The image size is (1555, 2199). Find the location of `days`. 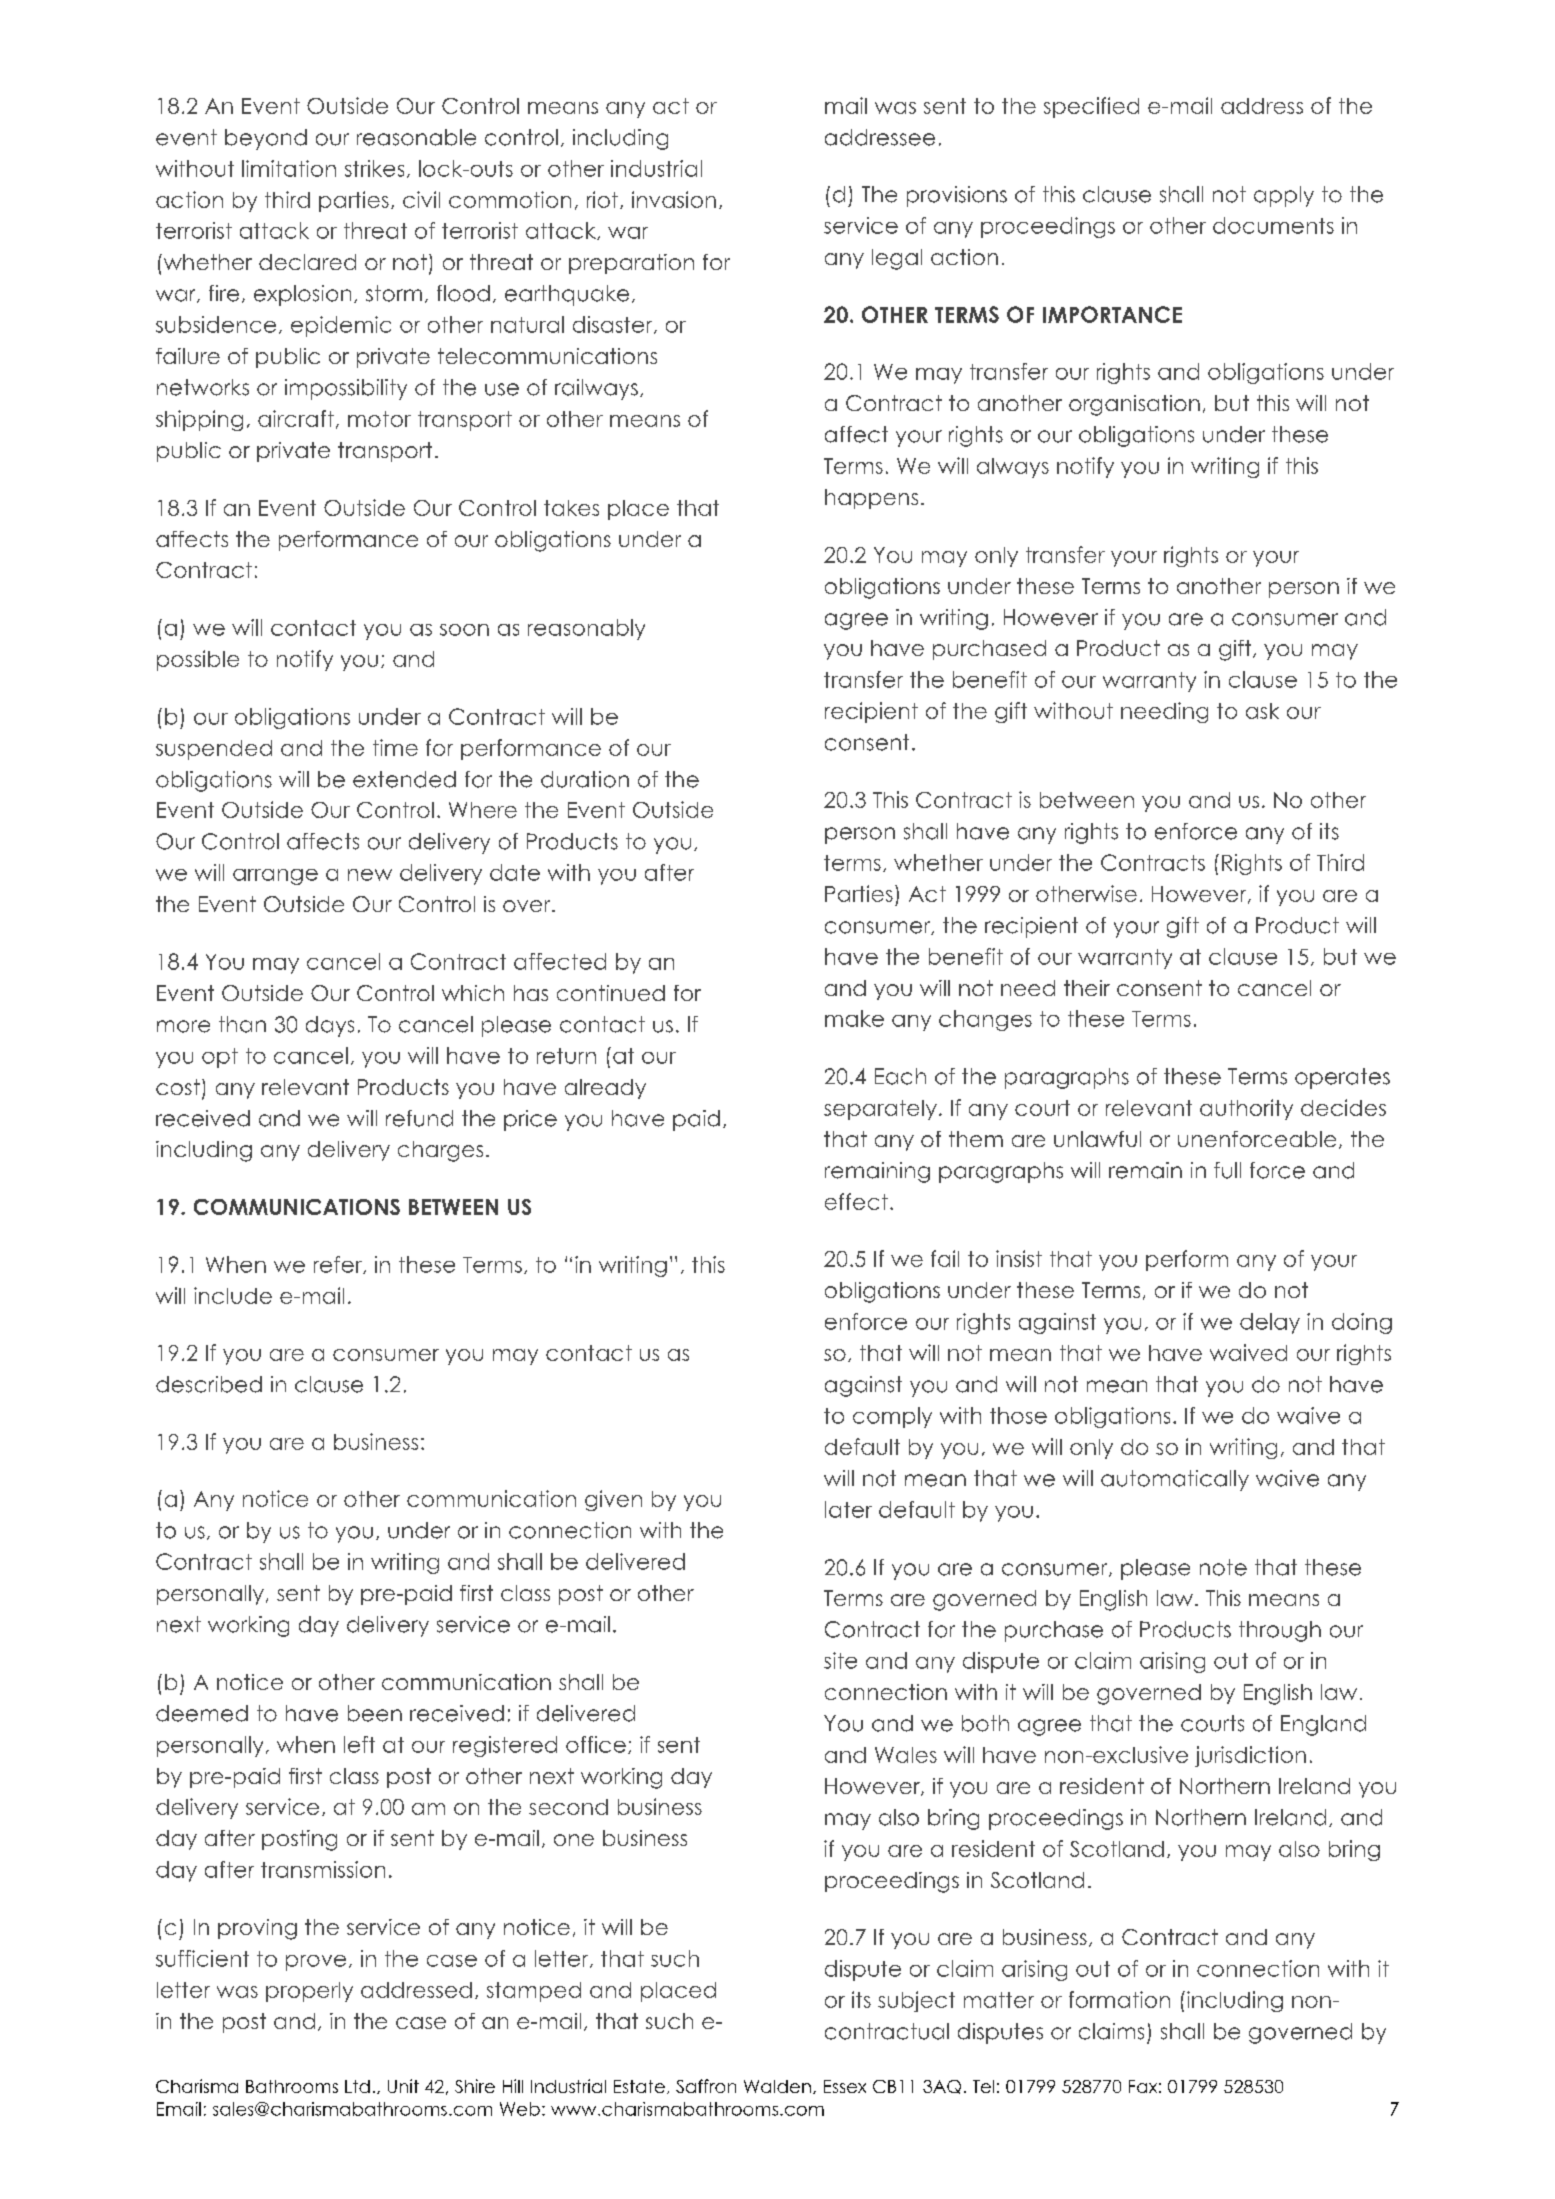

days is located at coordinates (330, 1026).
